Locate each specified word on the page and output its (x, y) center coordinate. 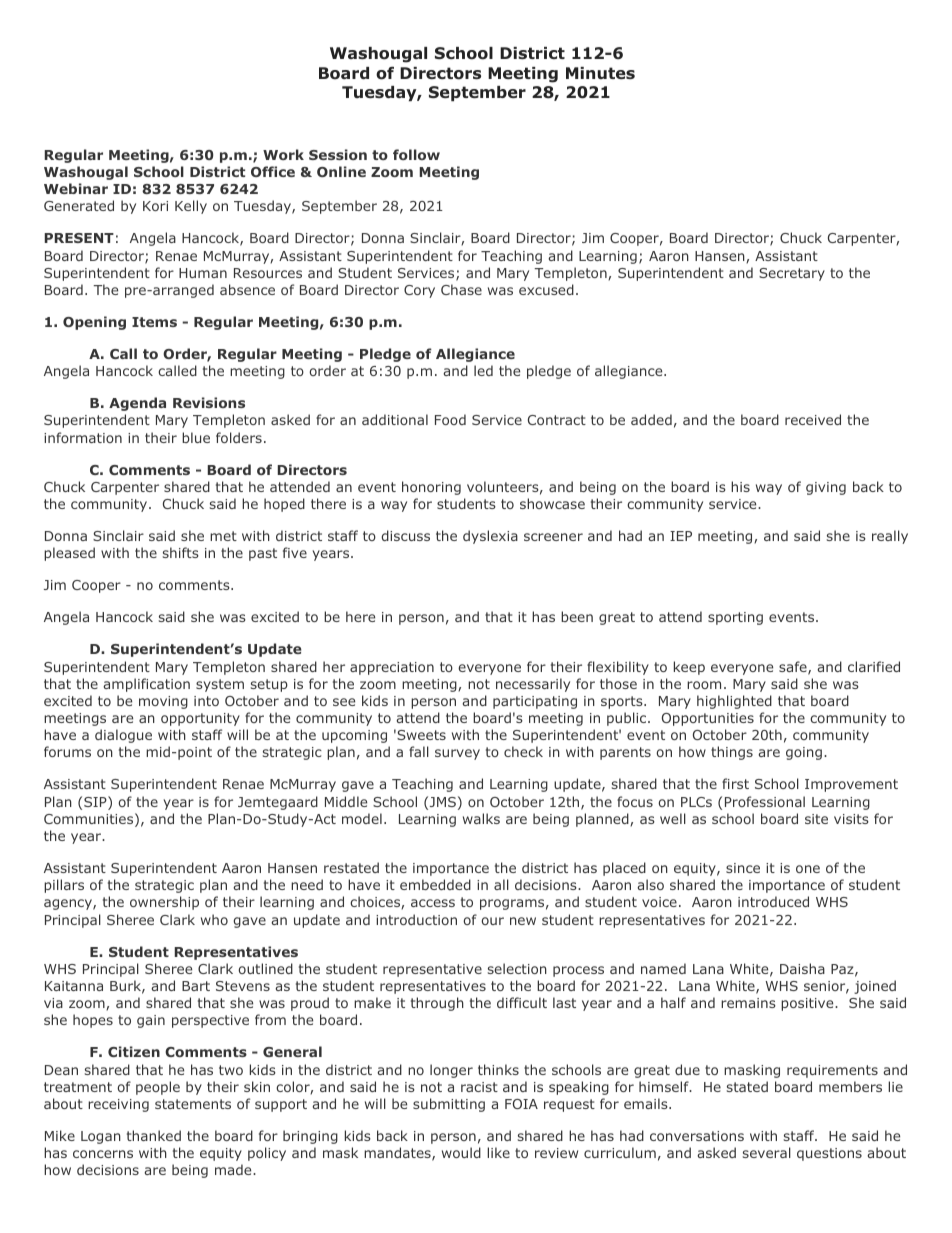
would (461, 1152)
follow (416, 154)
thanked (154, 1135)
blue (196, 437)
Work (283, 154)
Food (450, 419)
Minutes (600, 73)
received (813, 419)
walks (481, 818)
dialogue (123, 736)
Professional (765, 801)
